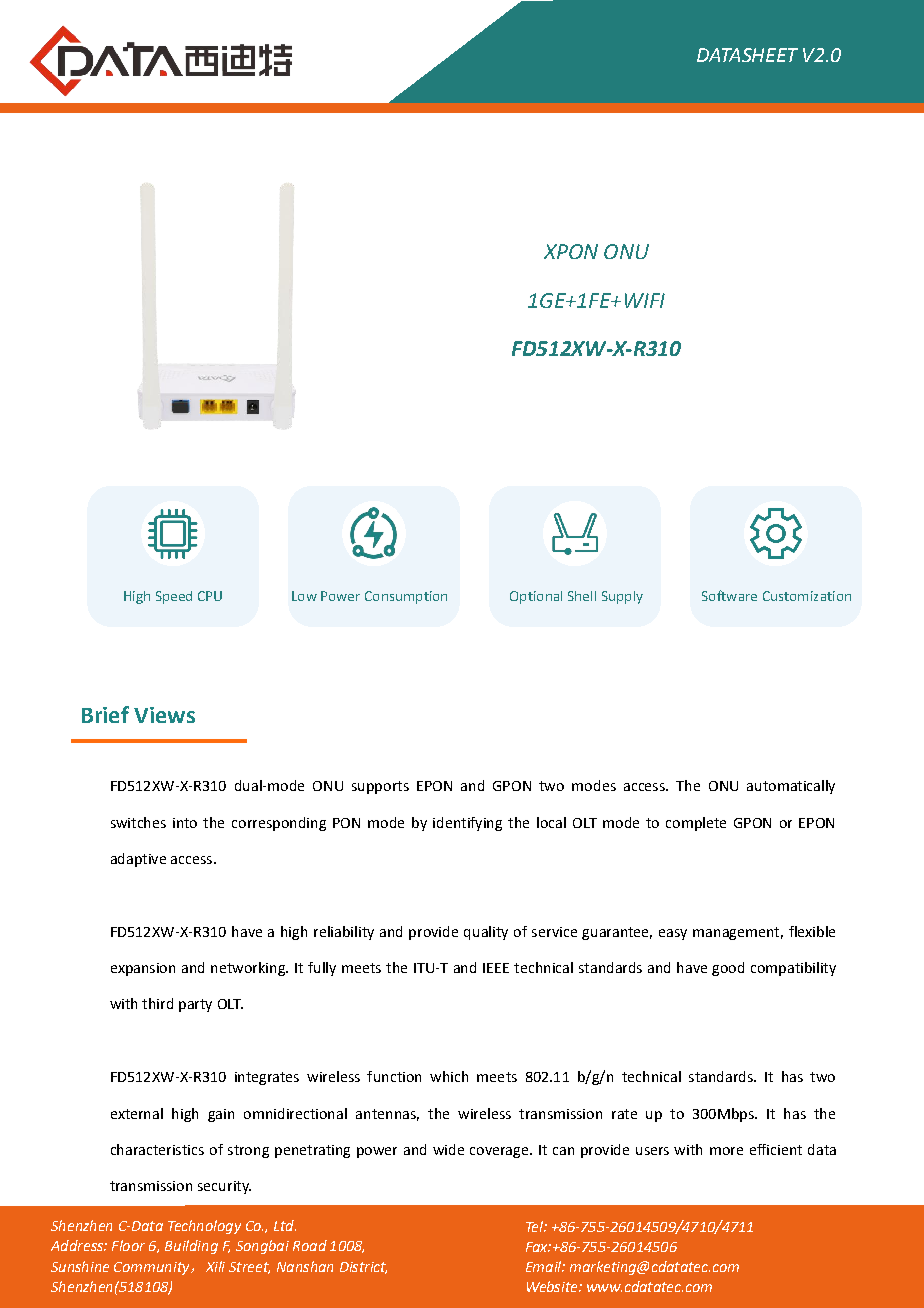  I want to click on Building, so click(191, 1247).
